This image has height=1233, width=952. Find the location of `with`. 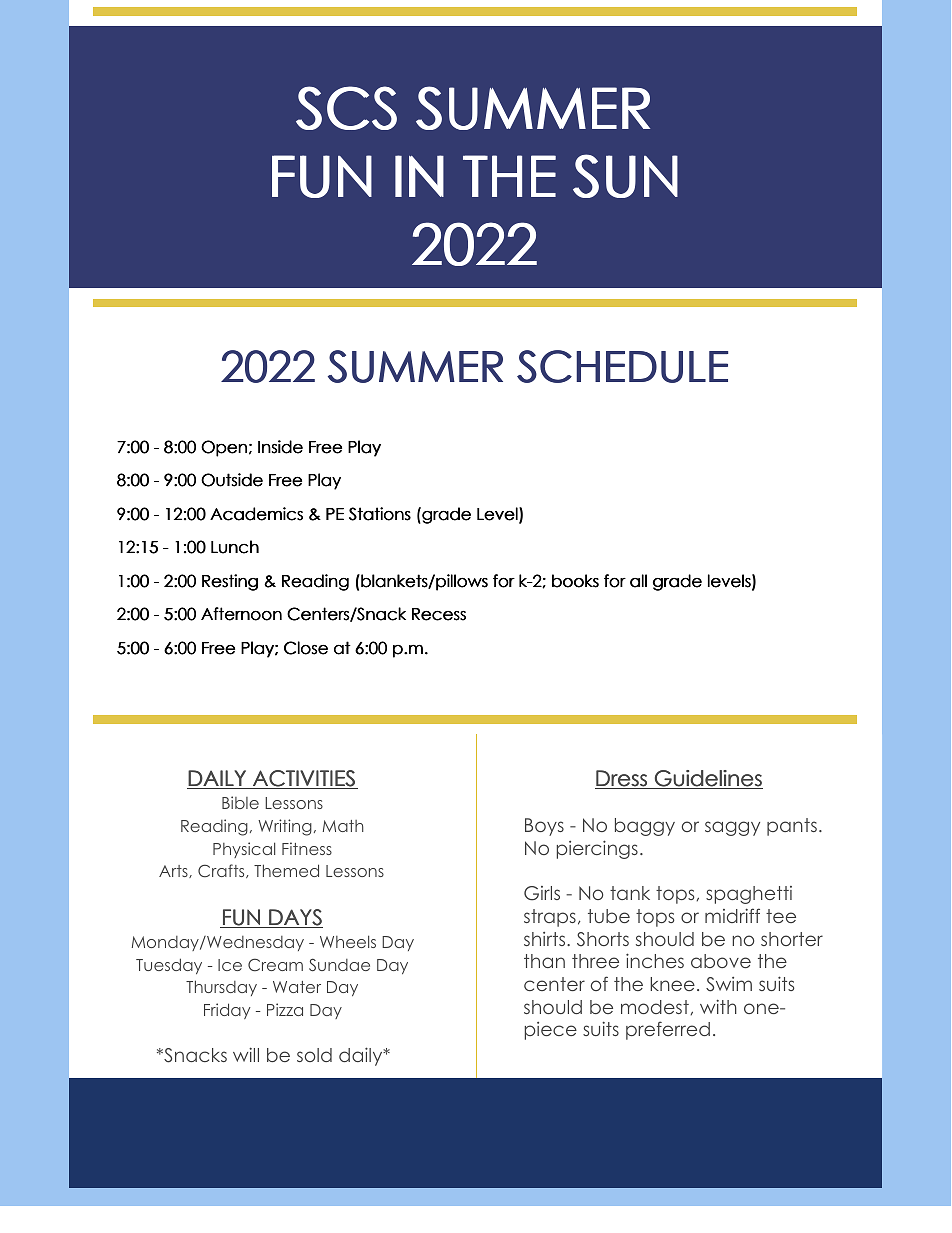

with is located at coordinates (718, 1006).
